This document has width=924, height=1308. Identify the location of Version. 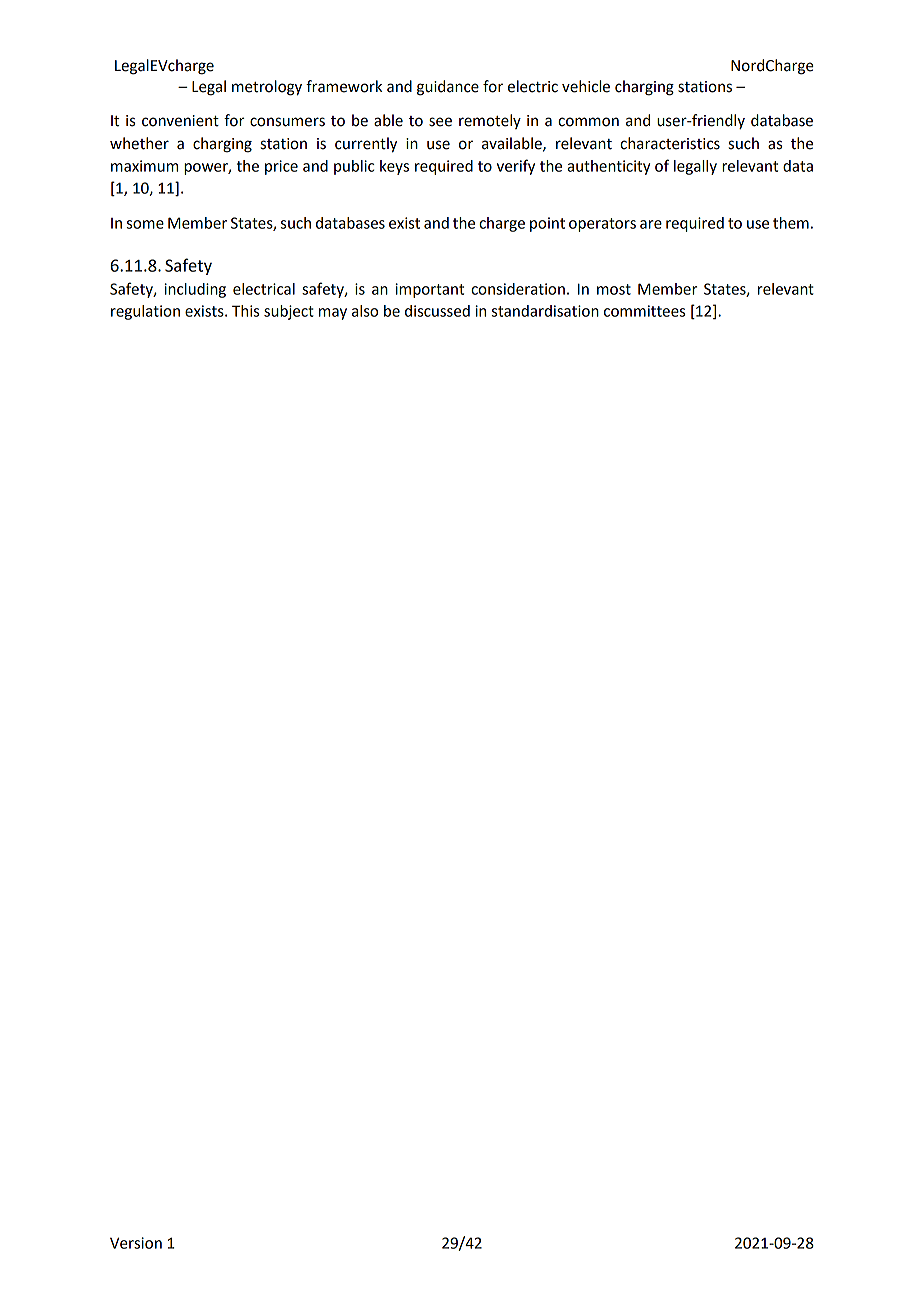
(136, 1243).
